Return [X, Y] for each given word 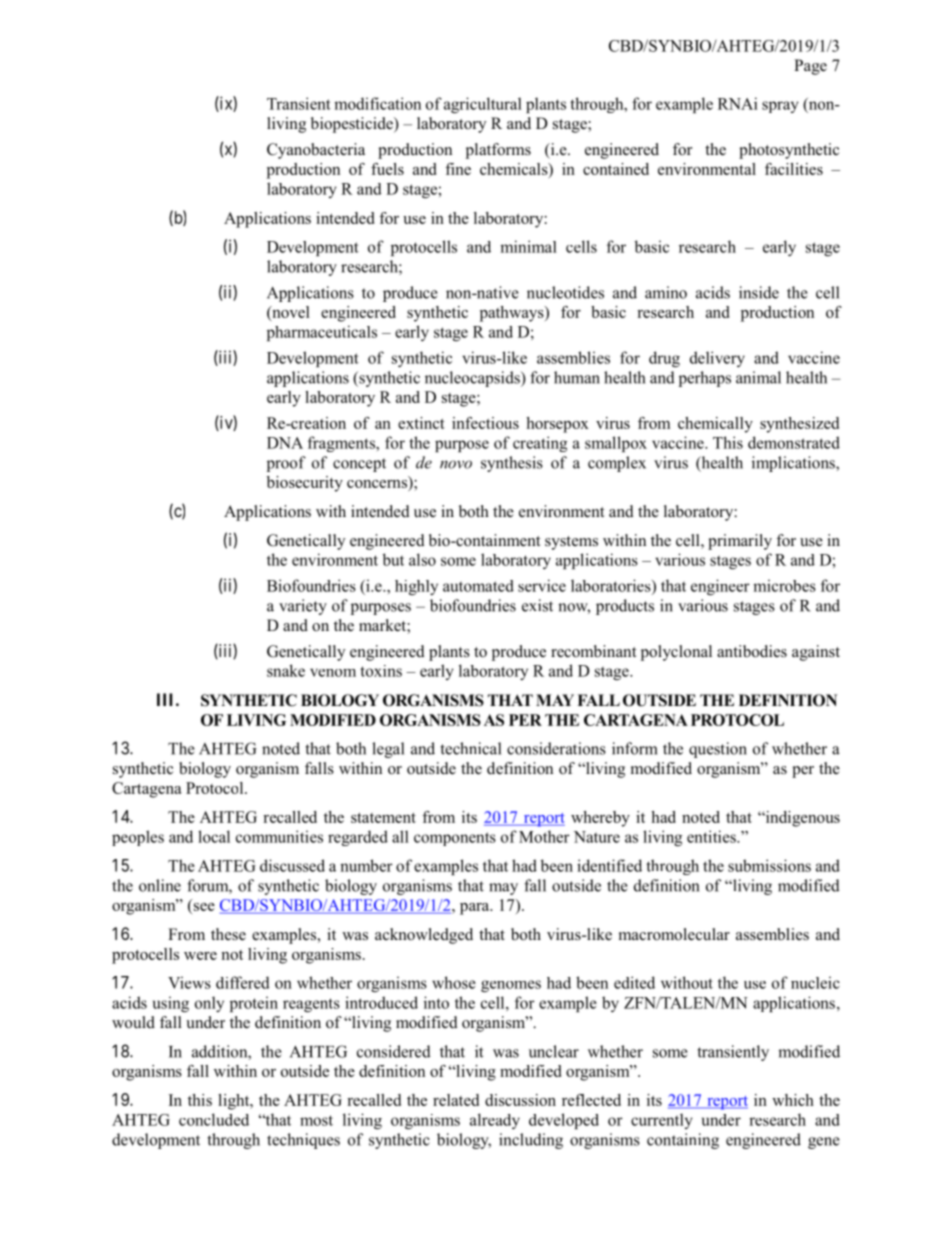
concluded [214, 1119]
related [456, 1100]
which [793, 1100]
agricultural [483, 105]
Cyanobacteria [316, 151]
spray [780, 107]
